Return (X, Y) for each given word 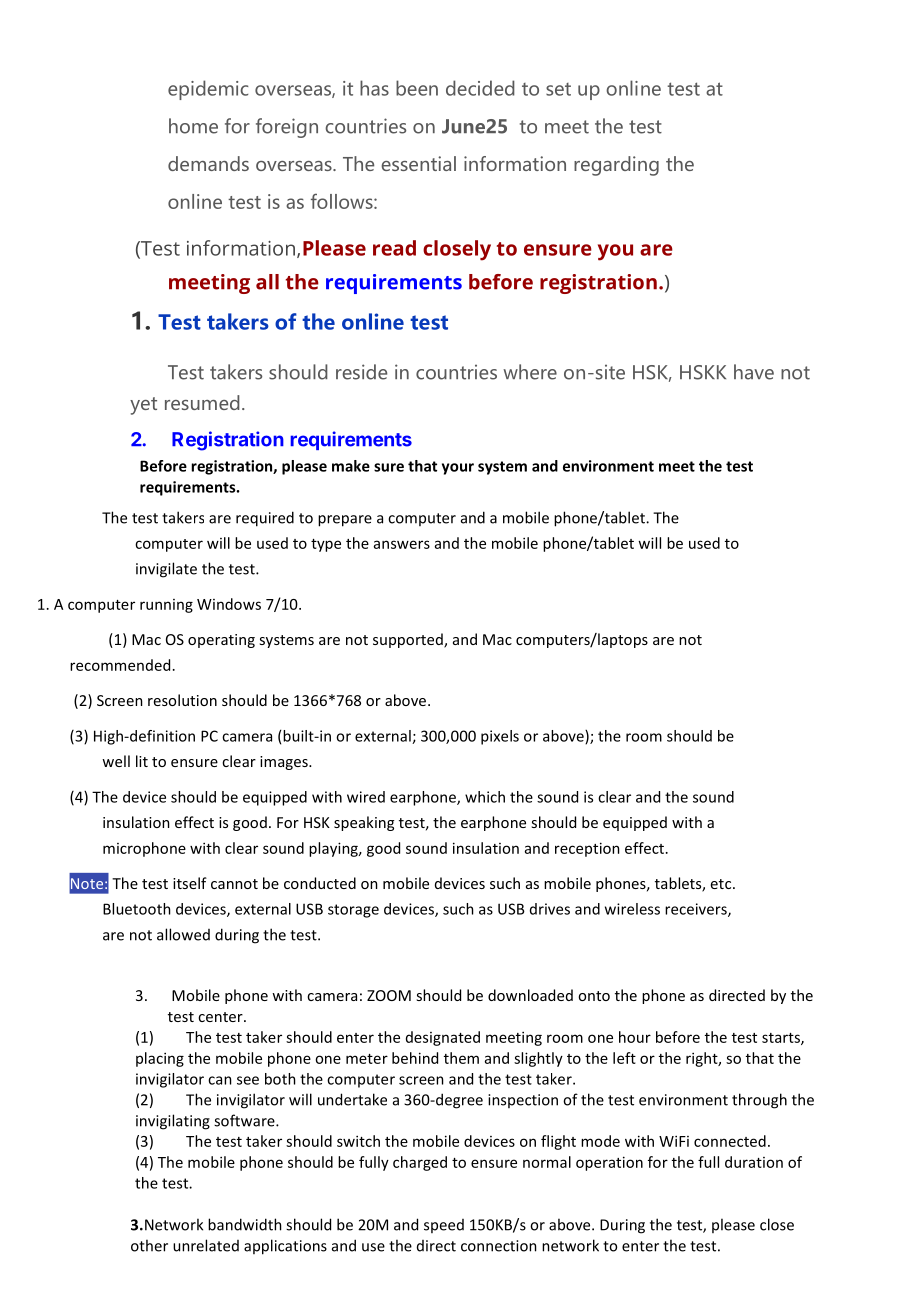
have (754, 372)
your (458, 469)
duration (754, 1162)
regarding (616, 166)
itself (190, 883)
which (485, 797)
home (193, 126)
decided (480, 88)
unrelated (206, 1245)
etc (722, 884)
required (265, 519)
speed (444, 1226)
